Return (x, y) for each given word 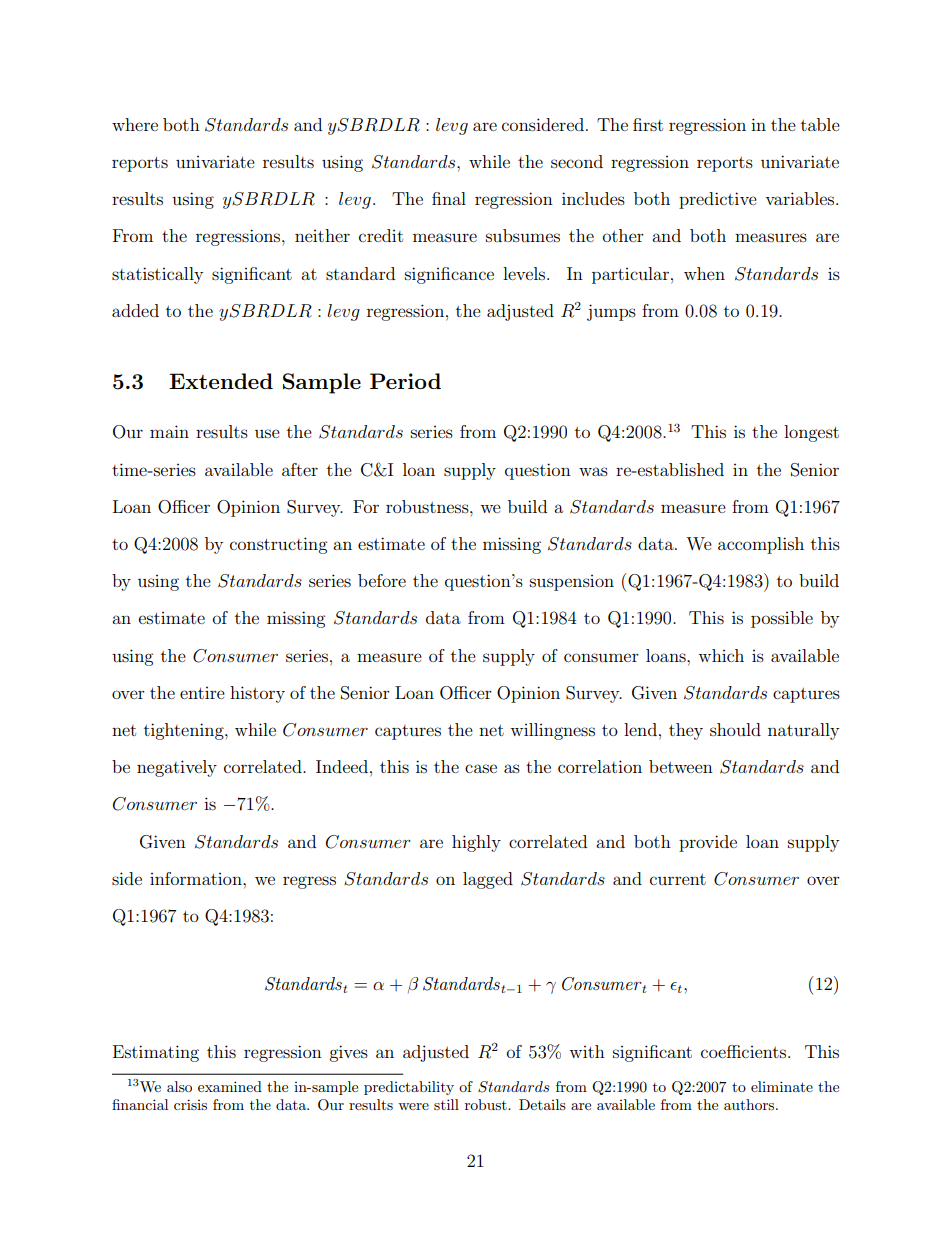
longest (811, 433)
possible (782, 619)
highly (476, 843)
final (449, 198)
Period (405, 381)
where (135, 124)
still (446, 1104)
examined (230, 1086)
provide (708, 843)
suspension (572, 583)
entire (202, 693)
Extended (221, 381)
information (197, 878)
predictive (718, 200)
